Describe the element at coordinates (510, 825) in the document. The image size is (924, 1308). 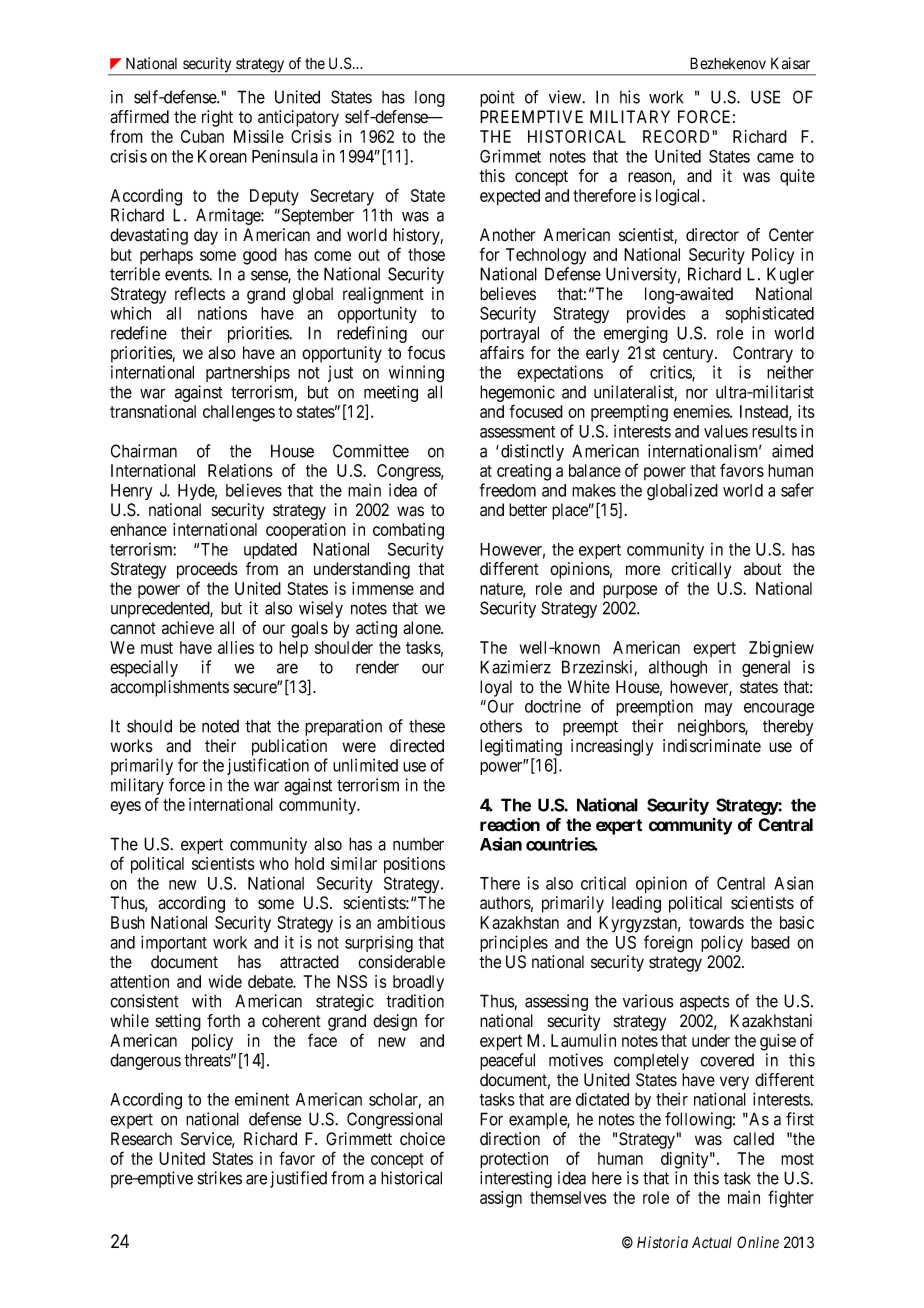
I see `reaction` at that location.
